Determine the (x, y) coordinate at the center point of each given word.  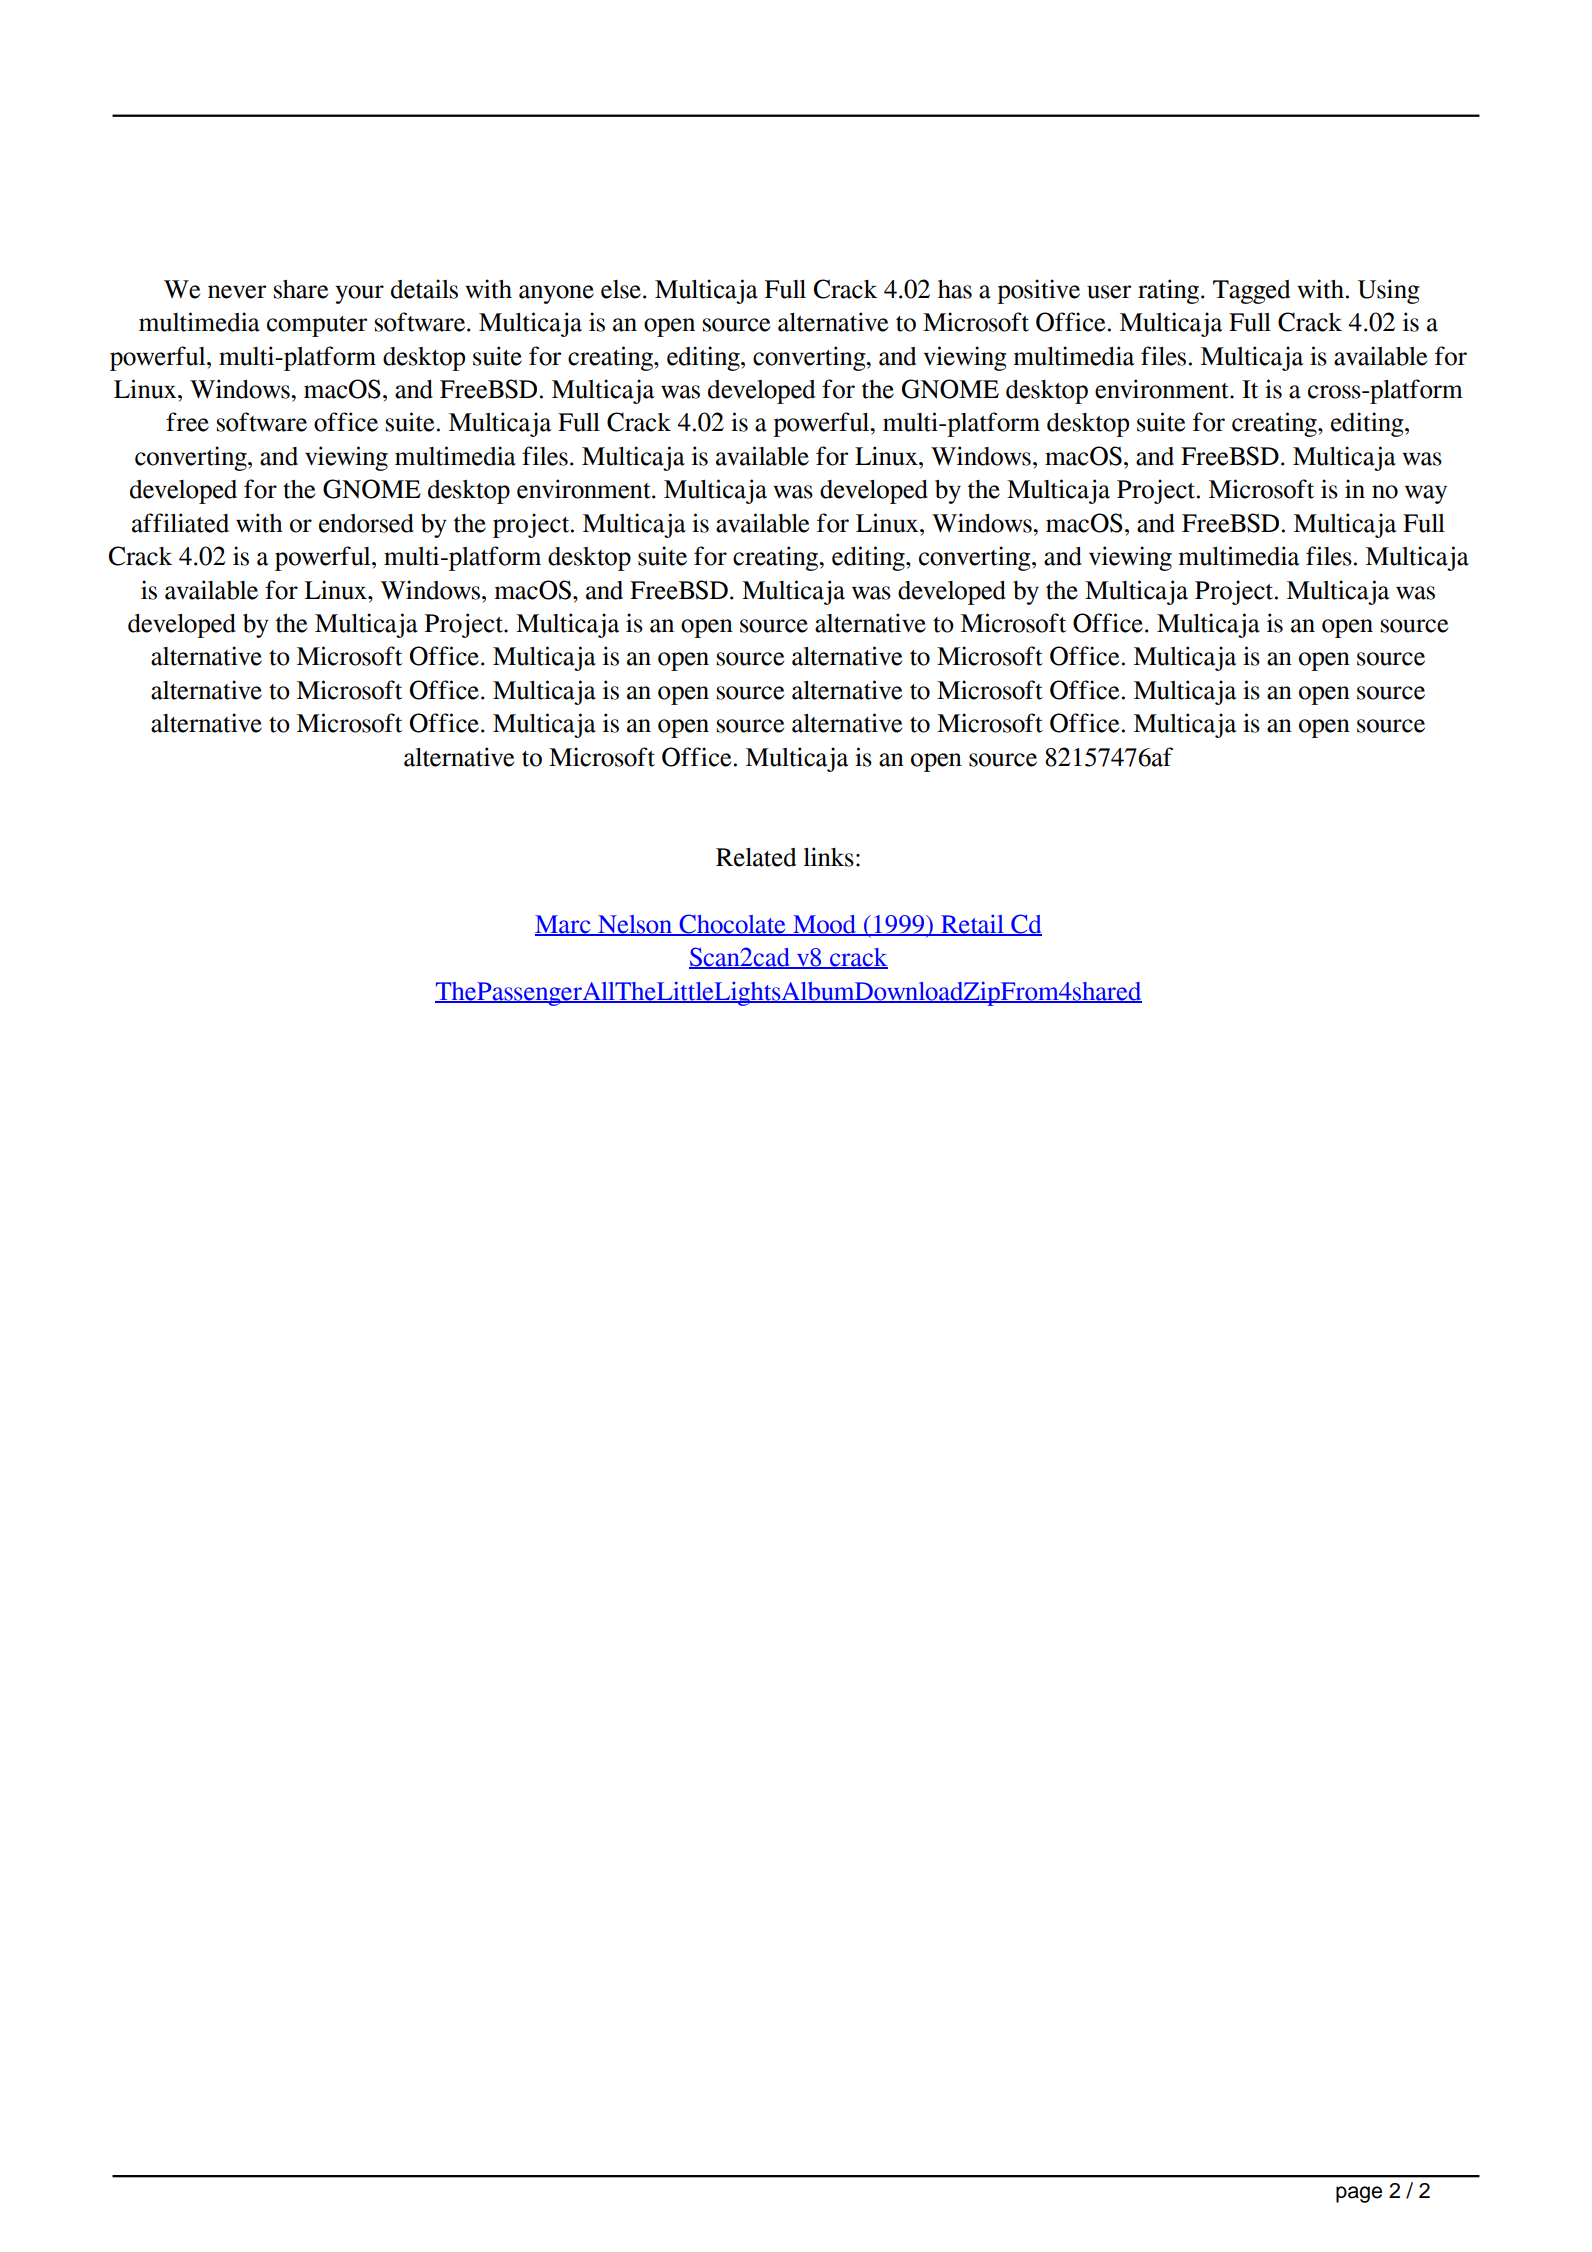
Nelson (635, 925)
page (1359, 2194)
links (829, 857)
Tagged (1251, 292)
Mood (824, 925)
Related (756, 857)
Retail (972, 925)
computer (317, 326)
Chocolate (732, 925)
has (955, 289)
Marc (564, 925)
